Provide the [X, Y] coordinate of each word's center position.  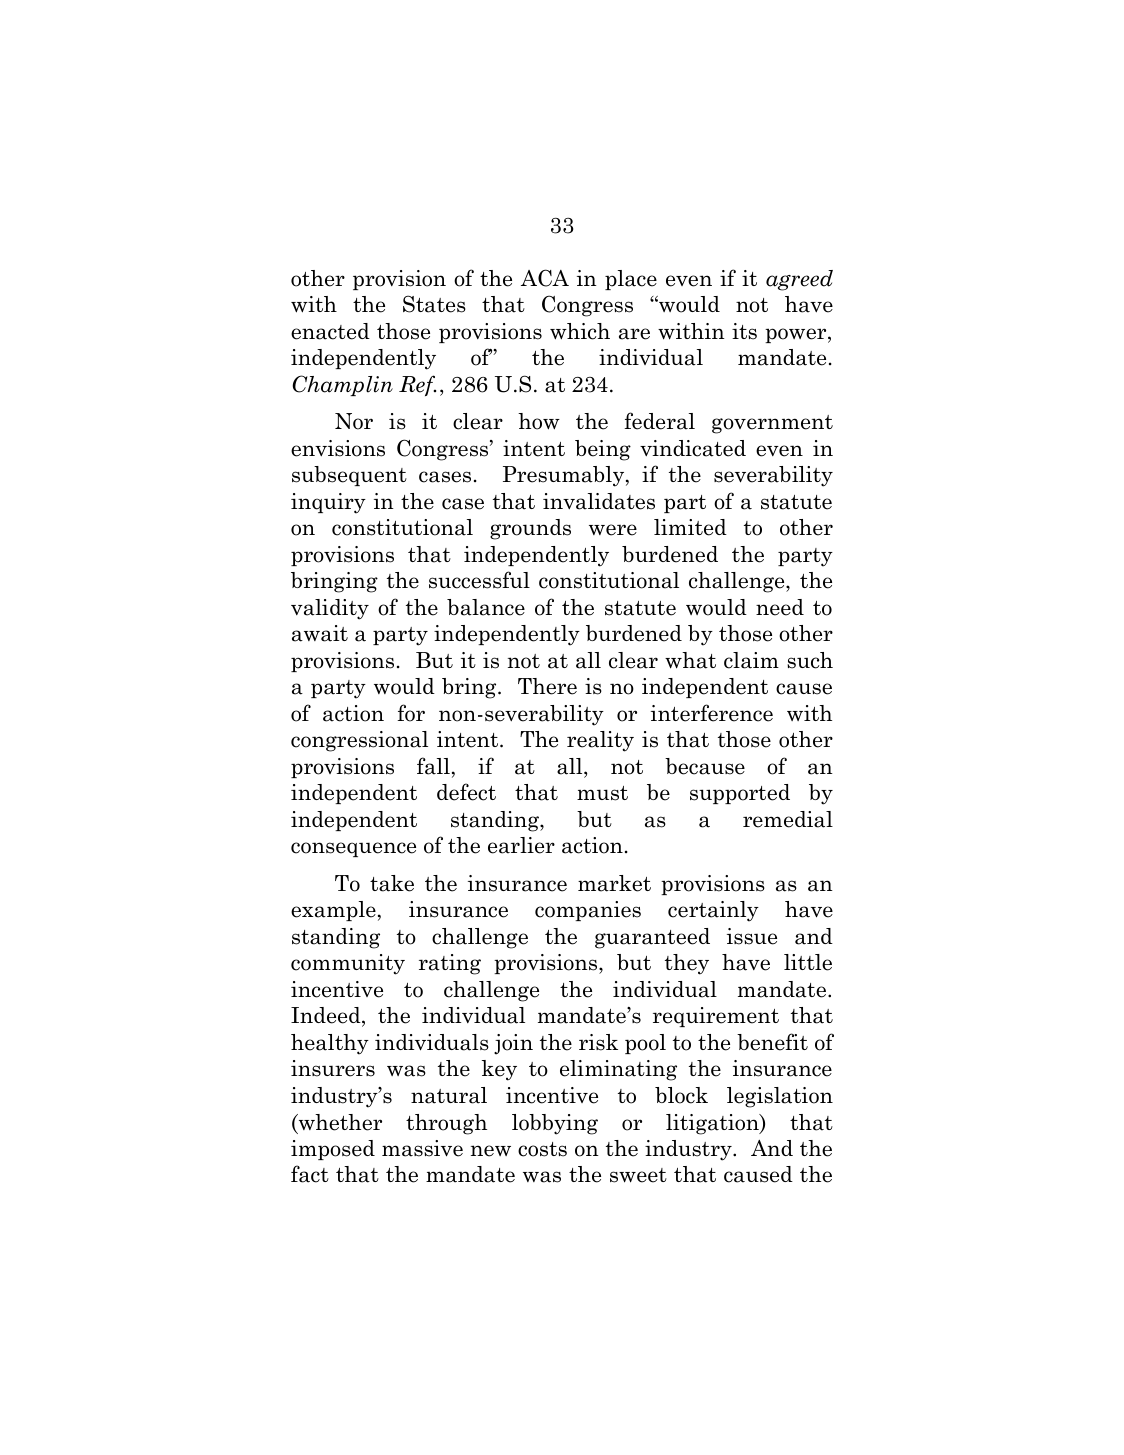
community [348, 964]
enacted [330, 331]
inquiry [328, 503]
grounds [530, 529]
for [411, 713]
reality [600, 741]
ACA [545, 278]
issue [752, 936]
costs [542, 1149]
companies [588, 911]
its [744, 331]
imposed [333, 1150]
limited [690, 527]
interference [712, 713]
